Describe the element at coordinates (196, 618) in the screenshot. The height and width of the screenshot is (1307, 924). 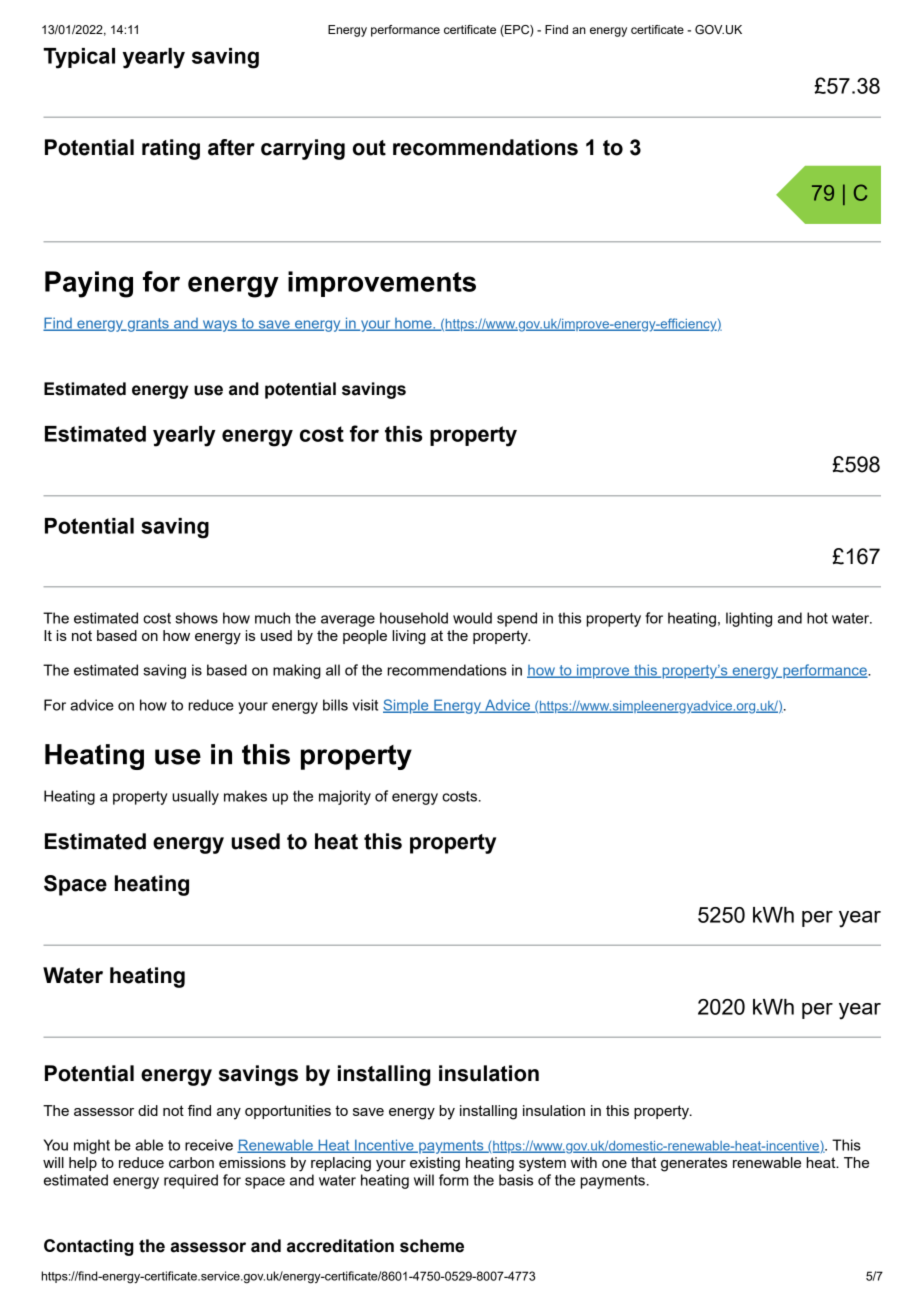
I see `shows` at that location.
